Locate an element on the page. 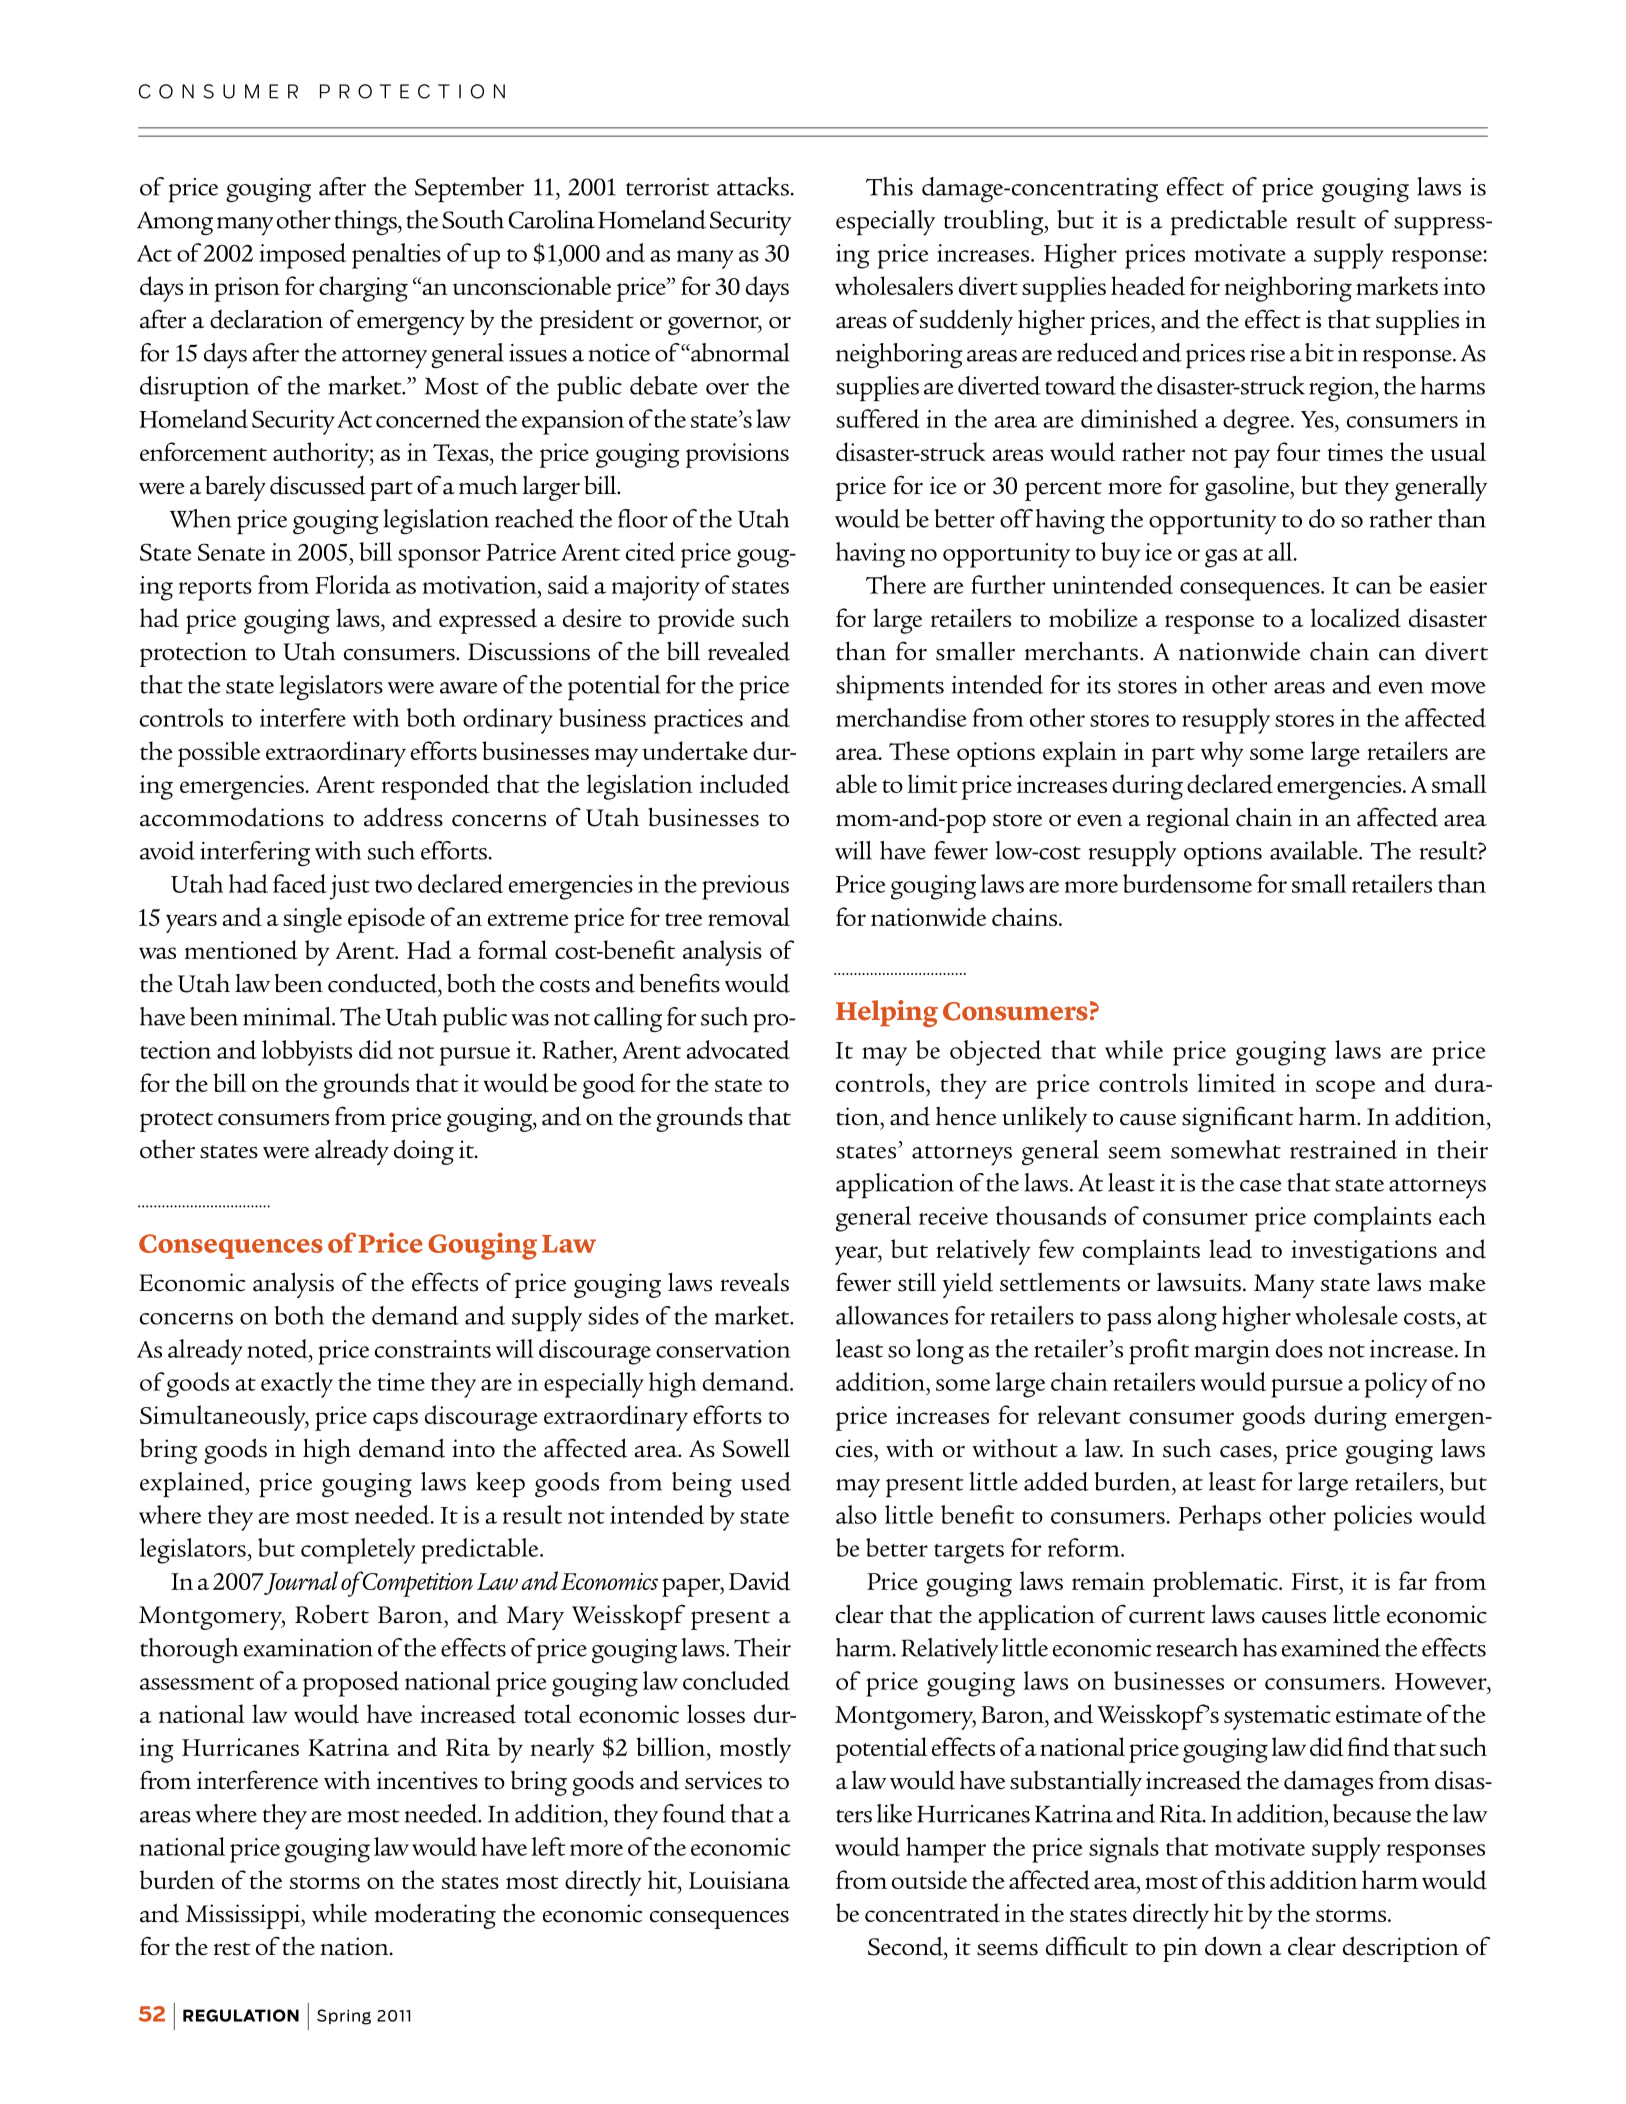 Image resolution: width=1626 pixels, height=2104 pixels. attacks is located at coordinates (754, 186).
